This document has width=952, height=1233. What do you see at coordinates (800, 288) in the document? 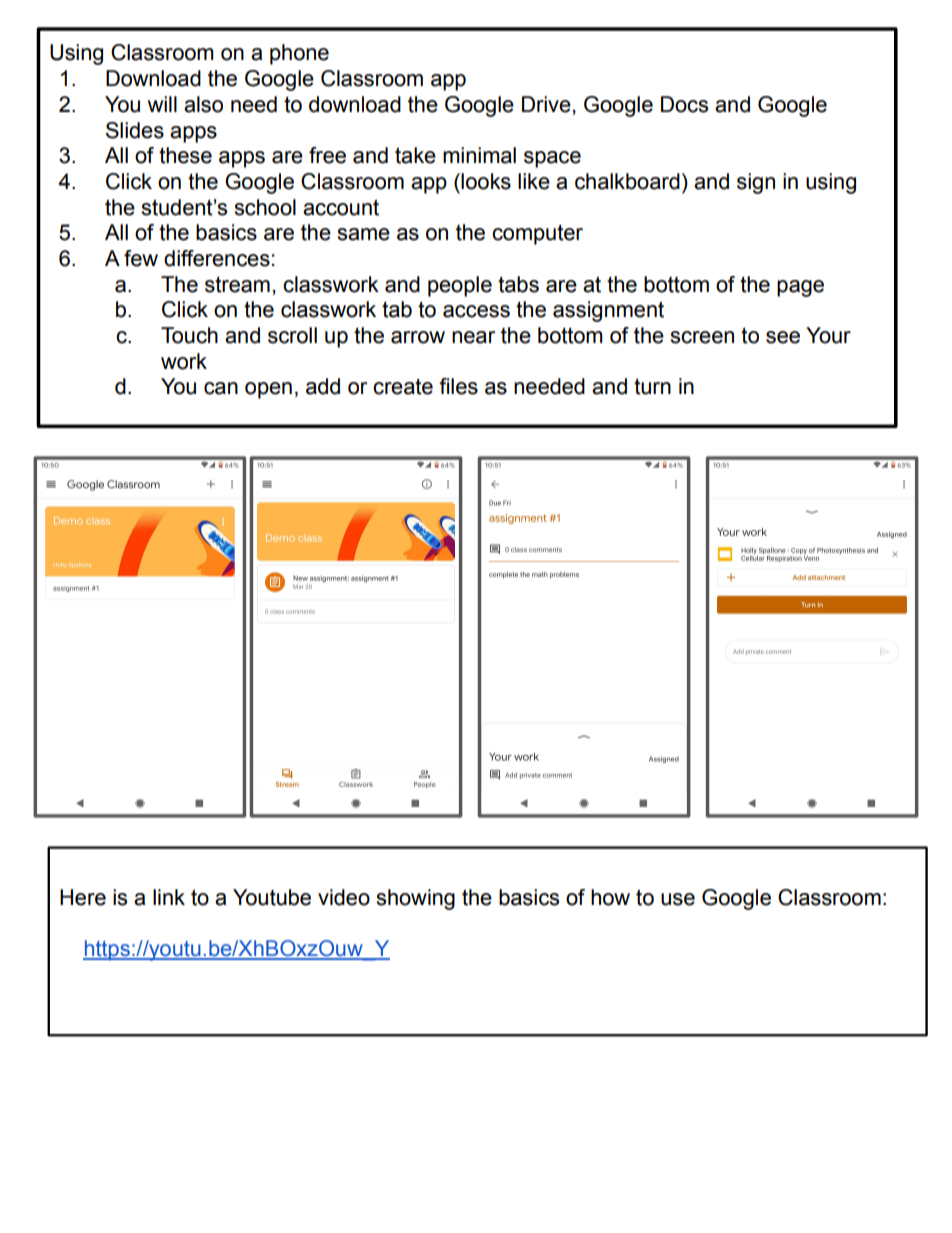
I see `page` at bounding box center [800, 288].
